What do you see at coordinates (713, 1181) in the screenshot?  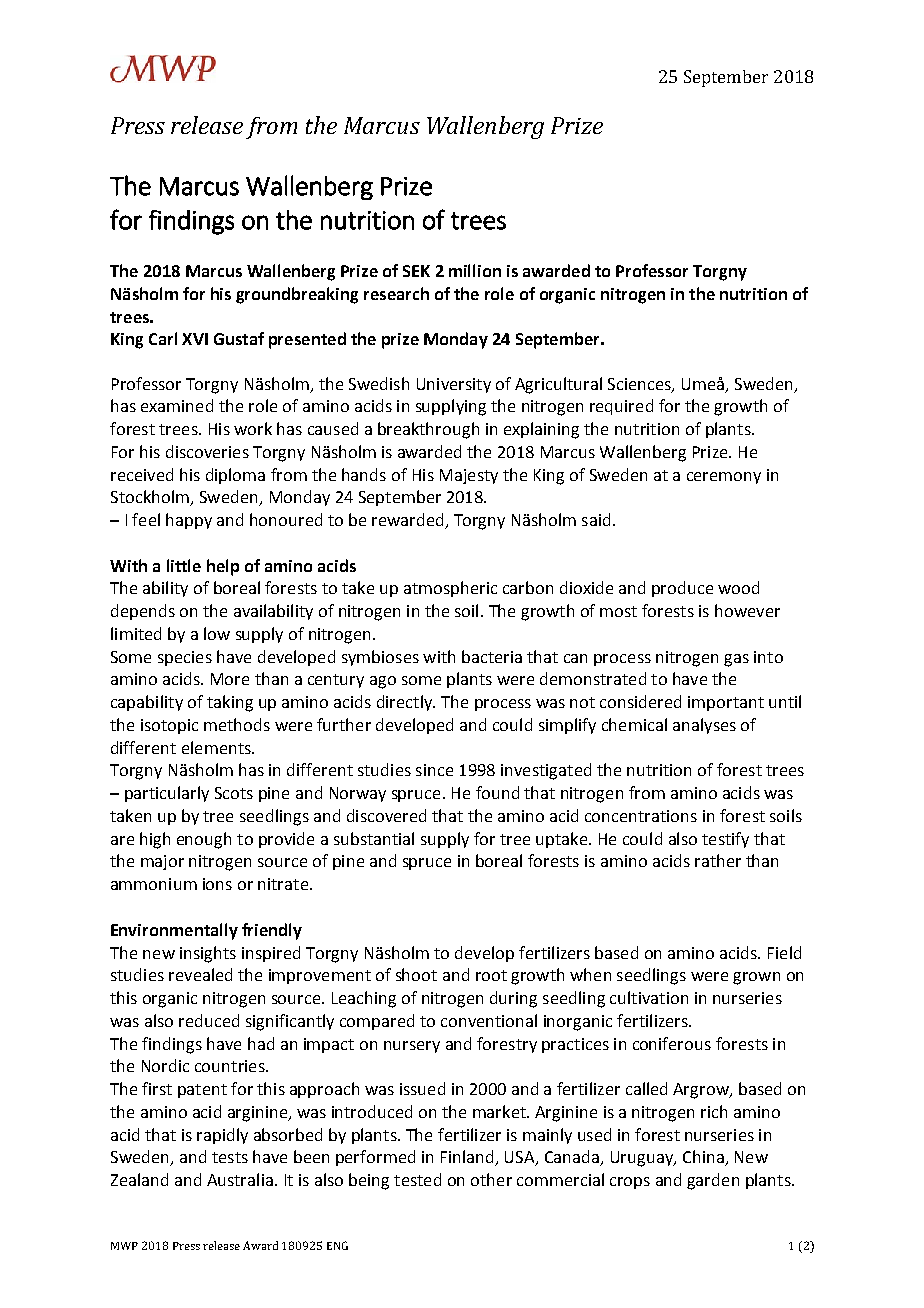 I see `garden` at bounding box center [713, 1181].
